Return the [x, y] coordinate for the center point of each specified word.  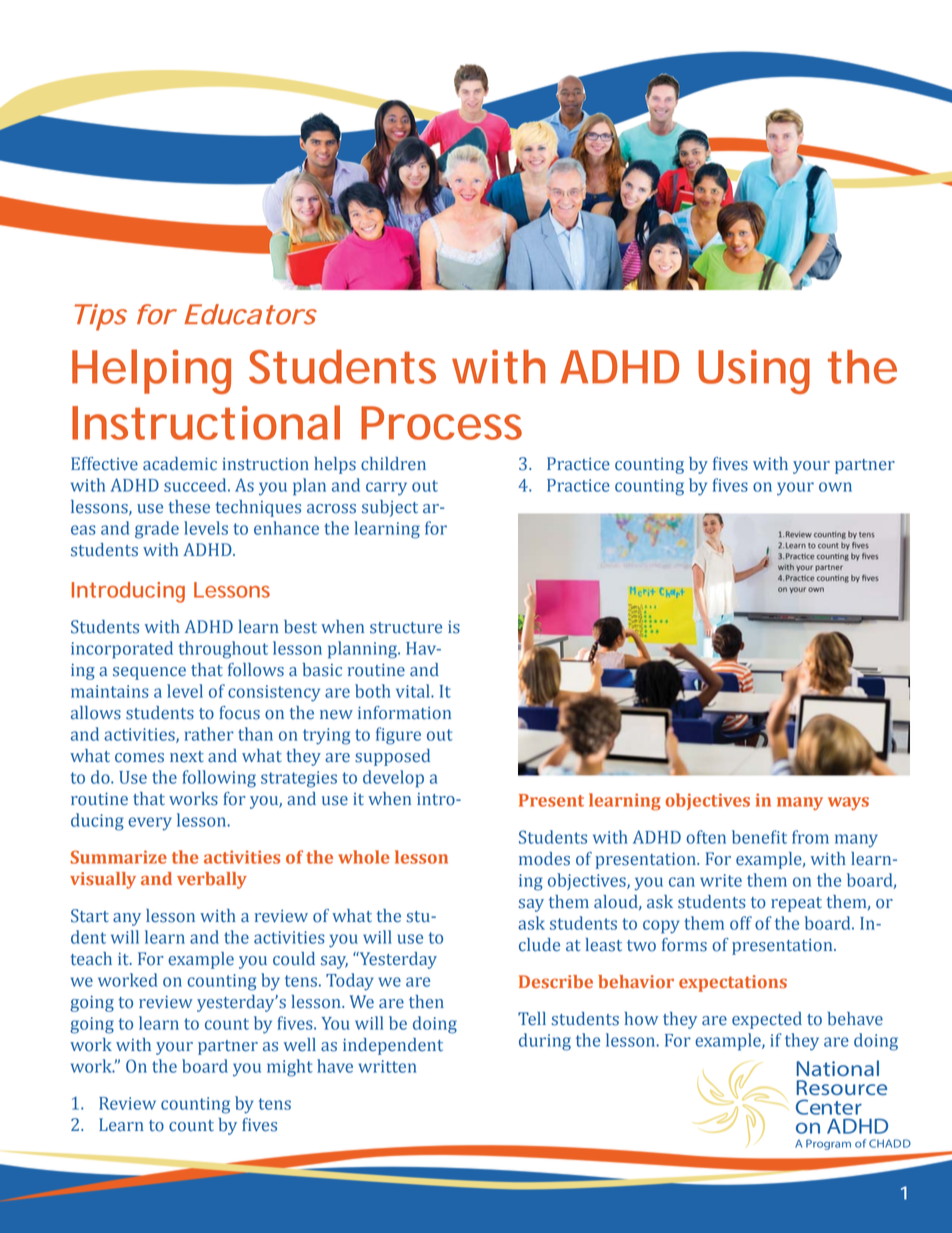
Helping [151, 371]
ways [848, 803]
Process [441, 423]
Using [754, 372]
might [290, 1068]
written [387, 1066]
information [404, 713]
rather [209, 734]
